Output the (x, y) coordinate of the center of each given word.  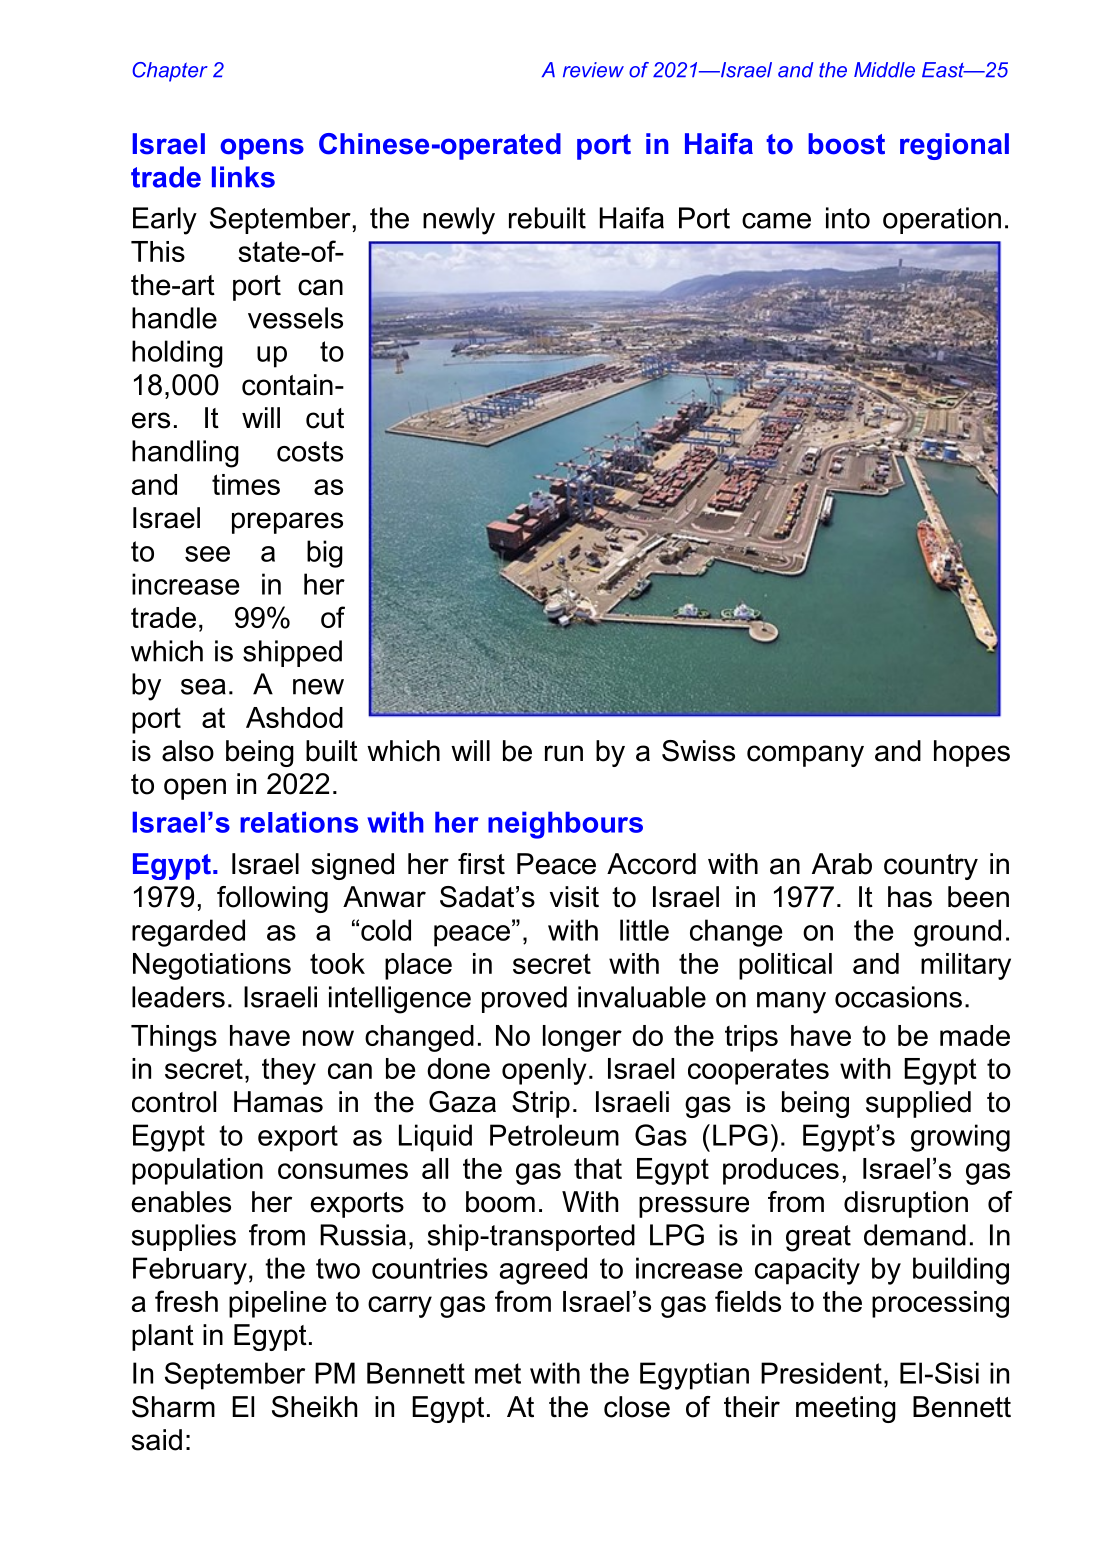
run (564, 753)
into (848, 218)
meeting (846, 1409)
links (243, 177)
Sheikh (314, 1407)
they (289, 1071)
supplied (918, 1104)
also (188, 751)
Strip (541, 1104)
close (637, 1407)
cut (325, 418)
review (593, 70)
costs (310, 451)
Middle (884, 70)
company (805, 756)
